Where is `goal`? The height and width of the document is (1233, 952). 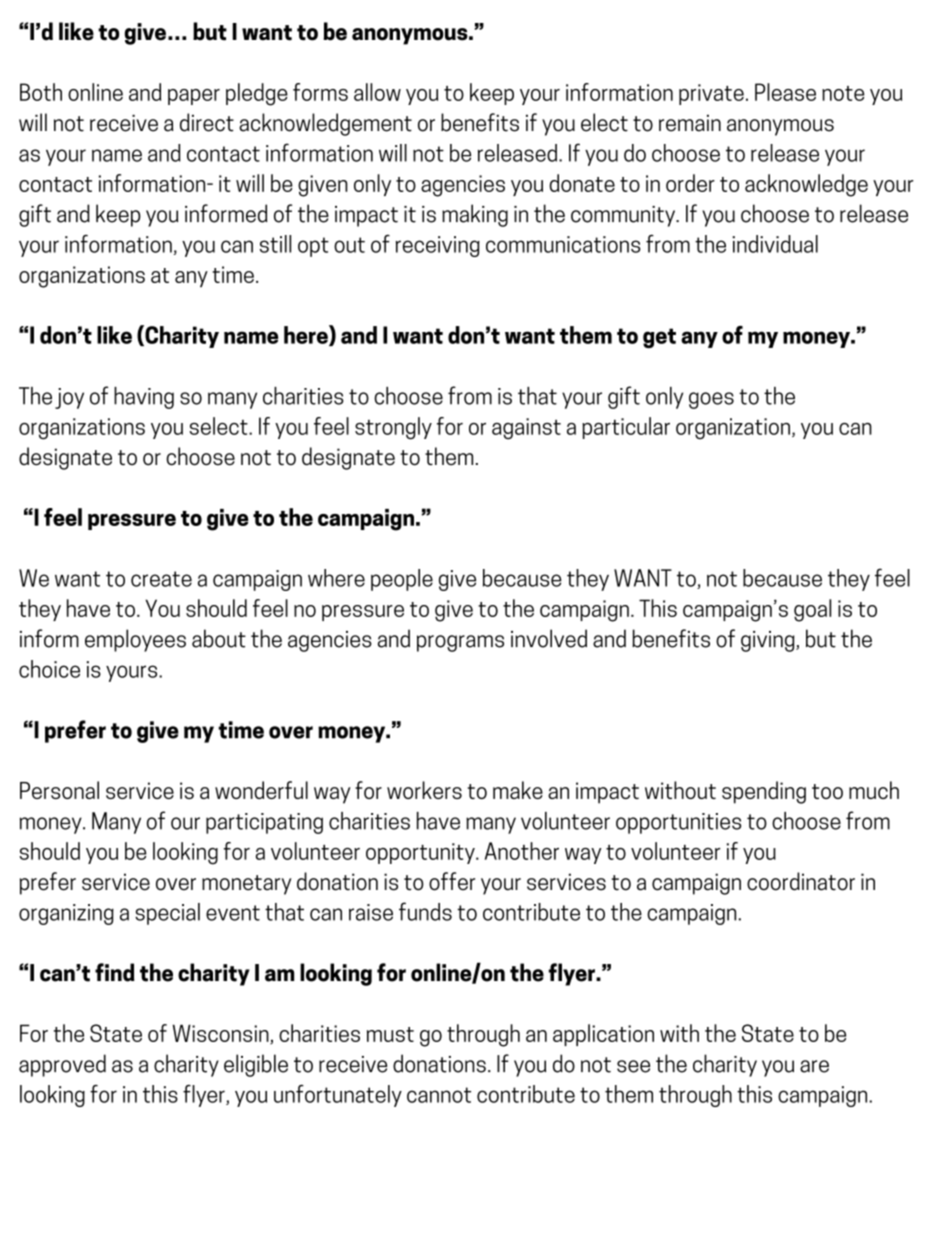 goal is located at coordinates (812, 610).
